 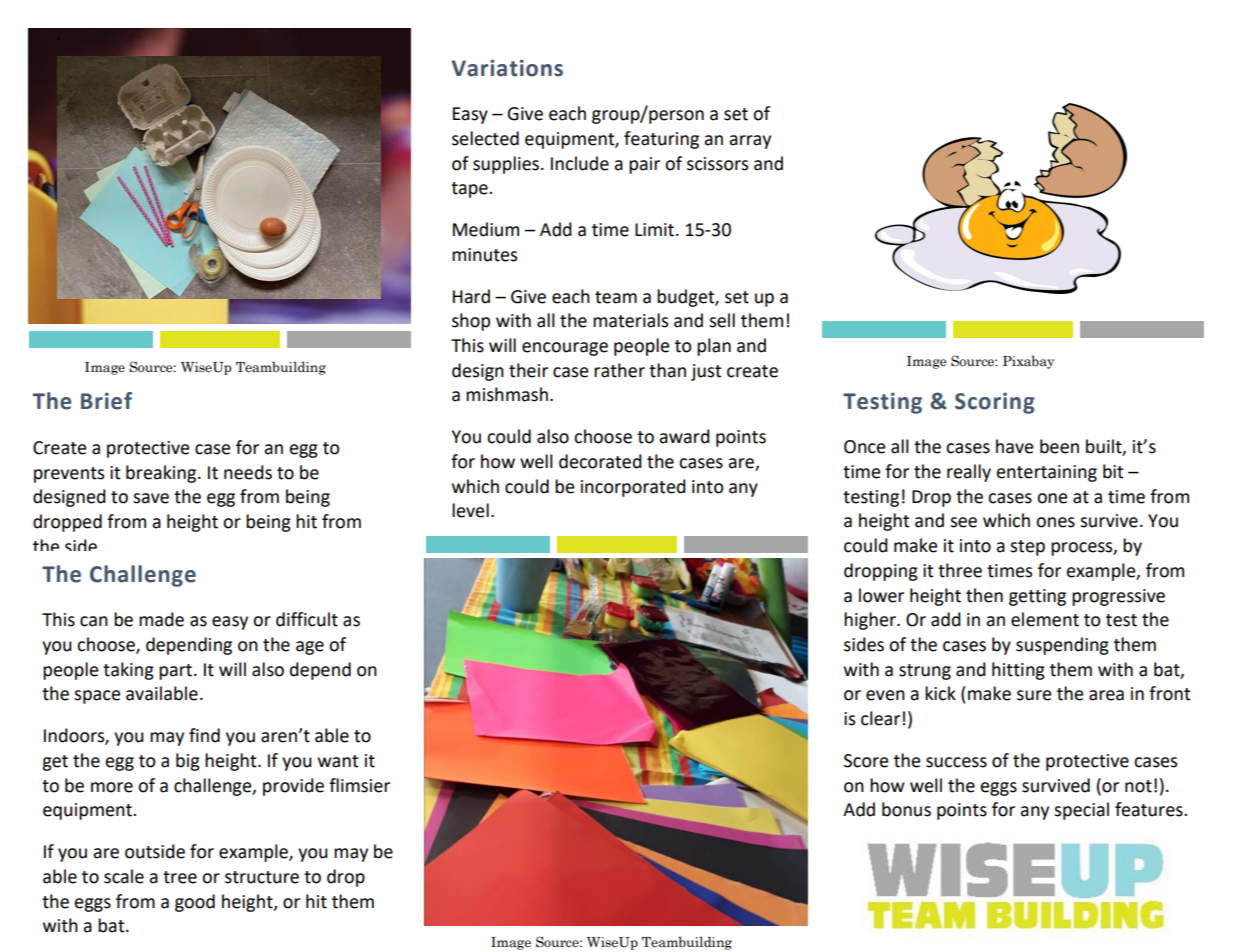 I want to click on element, so click(x=1045, y=619).
